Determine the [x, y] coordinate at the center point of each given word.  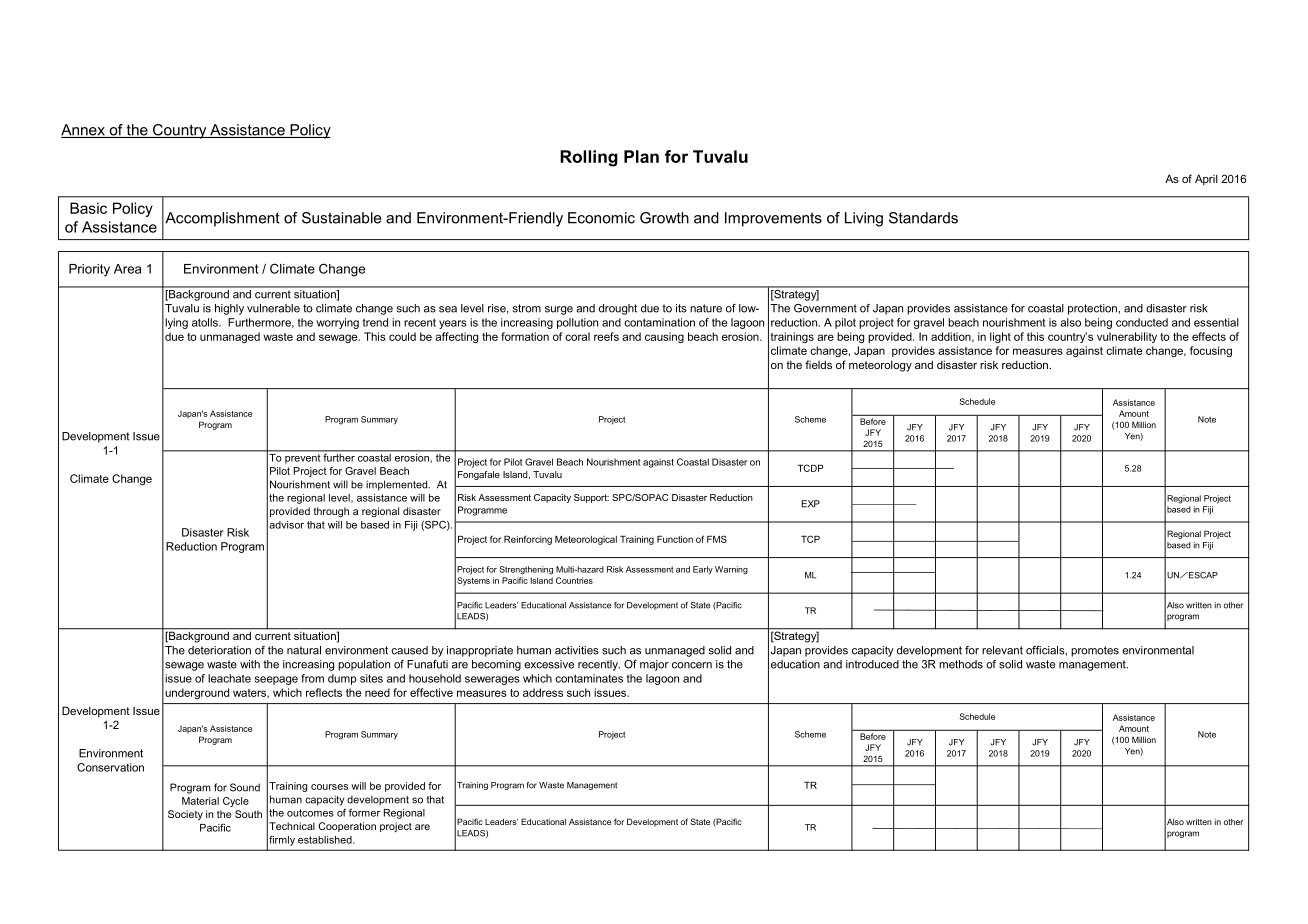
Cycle [236, 802]
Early [703, 570]
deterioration [219, 650]
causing [664, 337]
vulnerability [1127, 337]
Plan [641, 156]
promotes [1095, 651]
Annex [84, 131]
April [1206, 180]
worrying [338, 323]
